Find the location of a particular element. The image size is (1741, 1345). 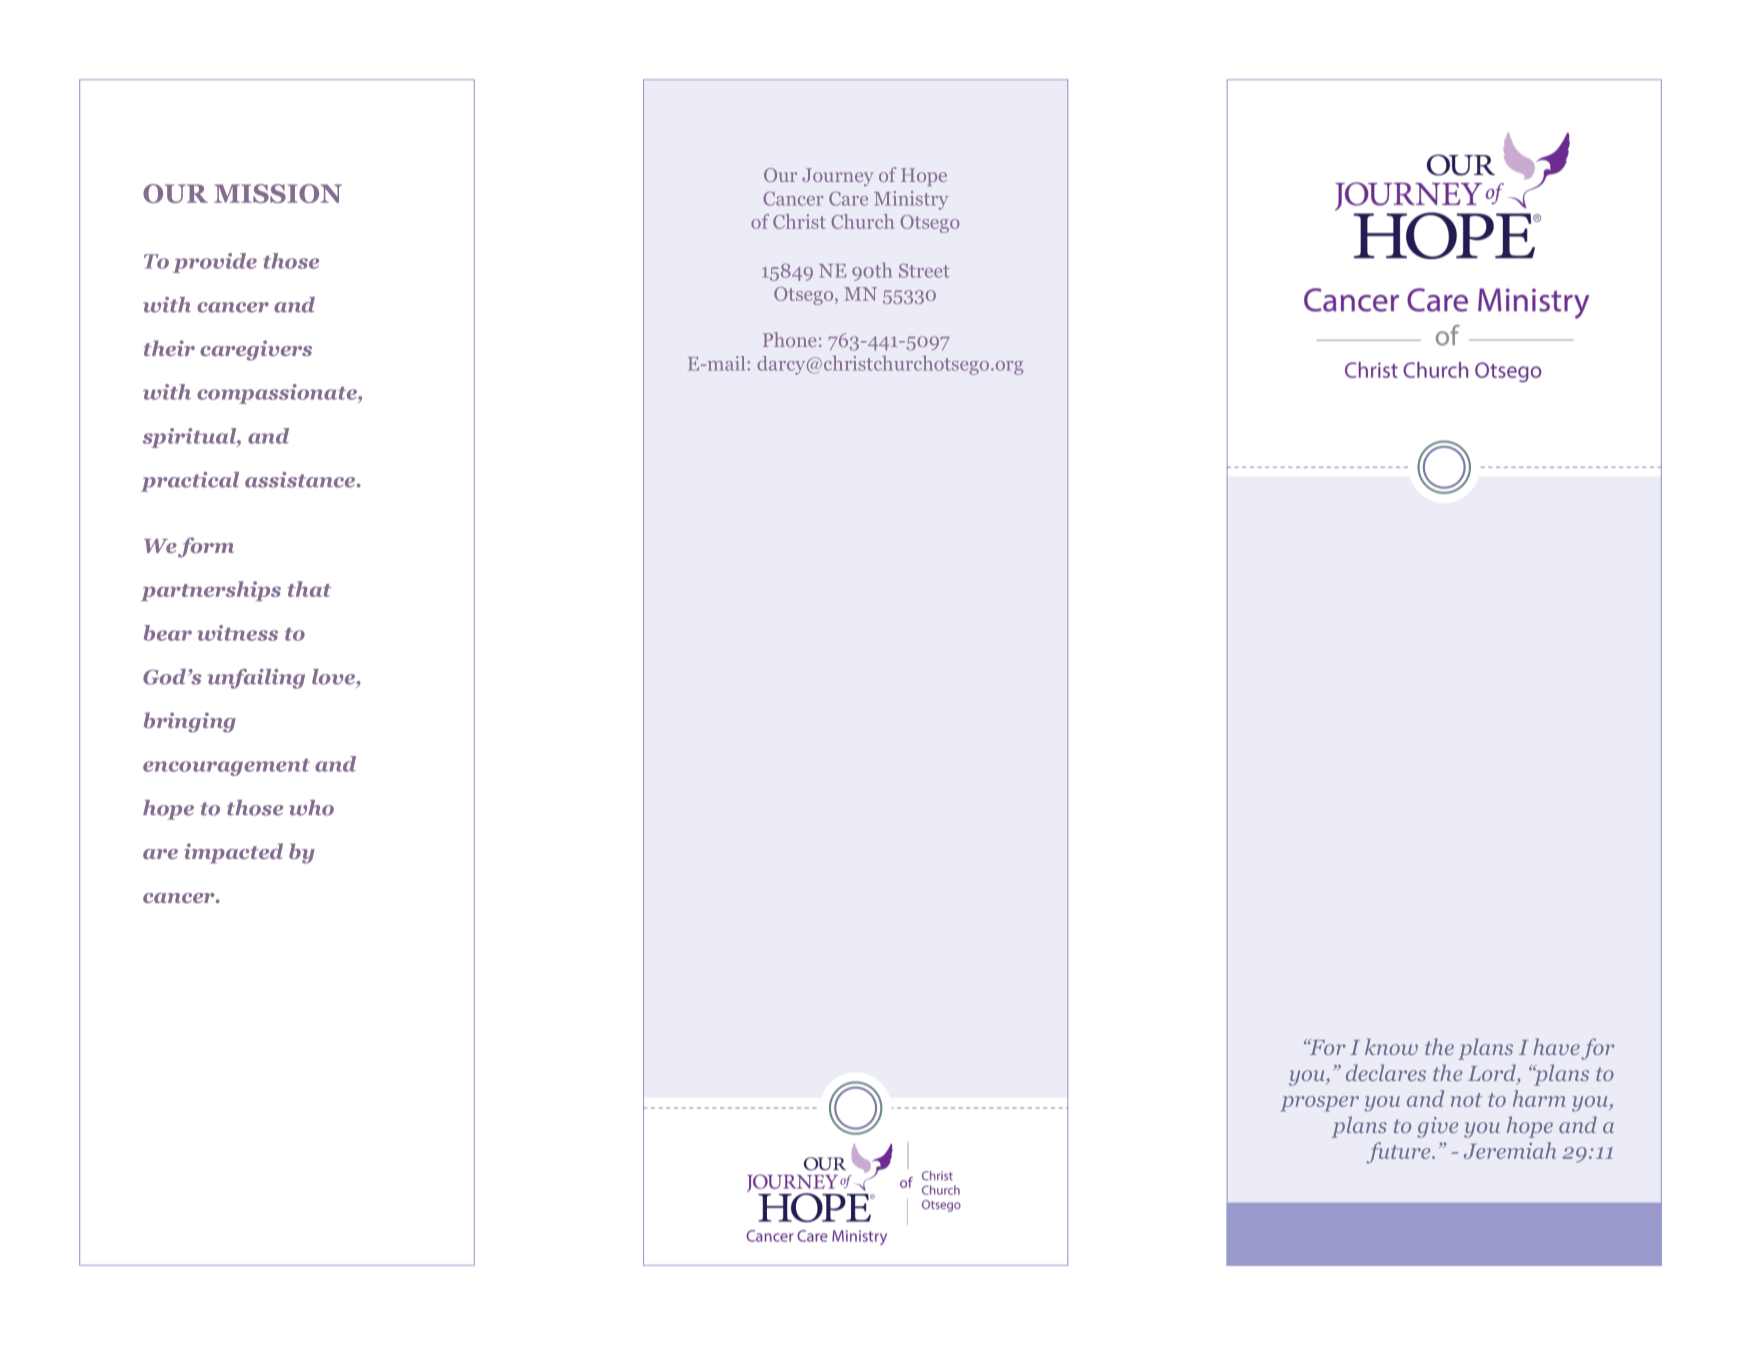

love is located at coordinates (334, 677).
